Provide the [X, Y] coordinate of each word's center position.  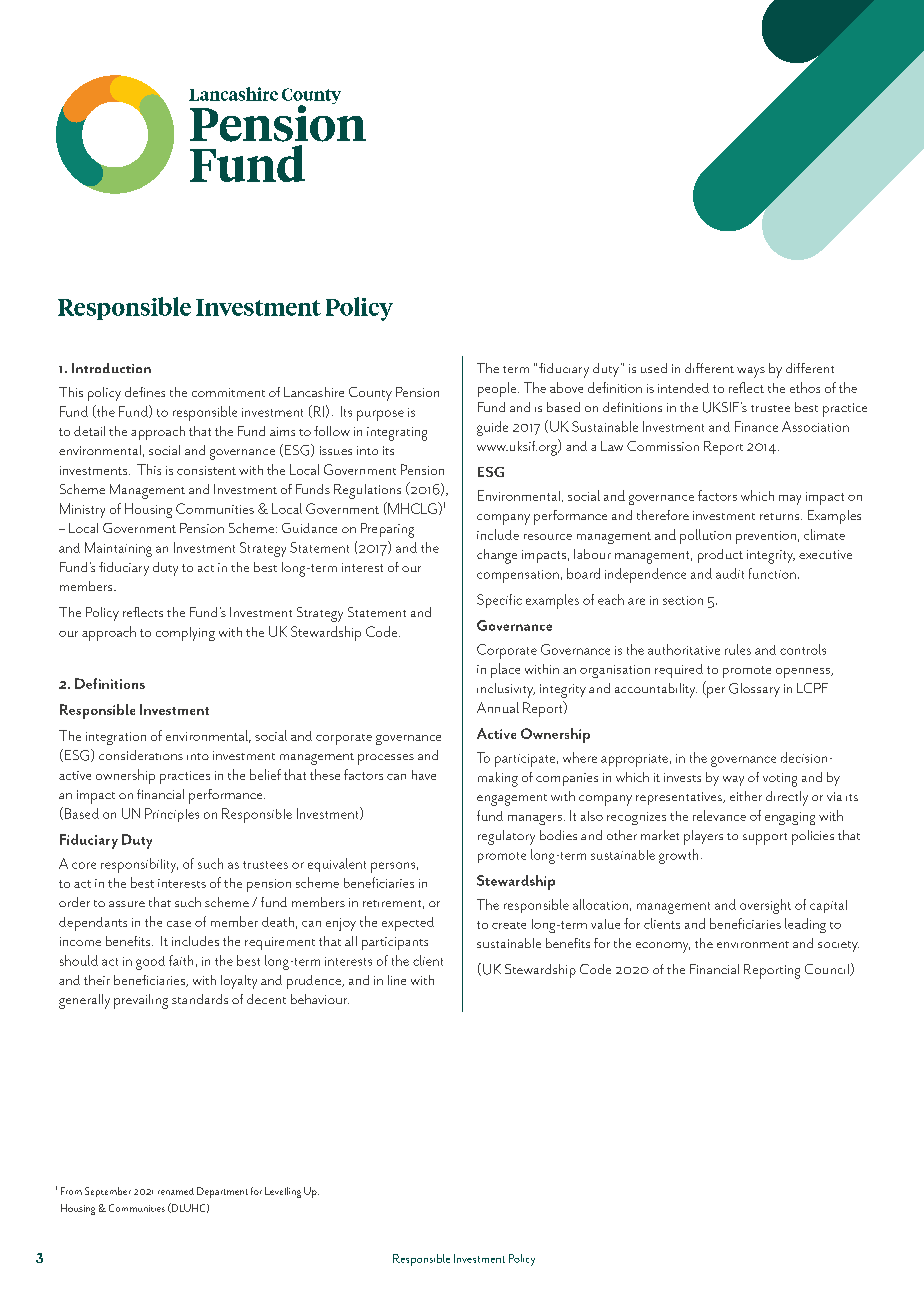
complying [185, 634]
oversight [765, 906]
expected [408, 924]
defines [145, 392]
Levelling [283, 1192]
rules [738, 649]
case [179, 924]
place [505, 670]
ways [751, 372]
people [498, 389]
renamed [176, 1191]
